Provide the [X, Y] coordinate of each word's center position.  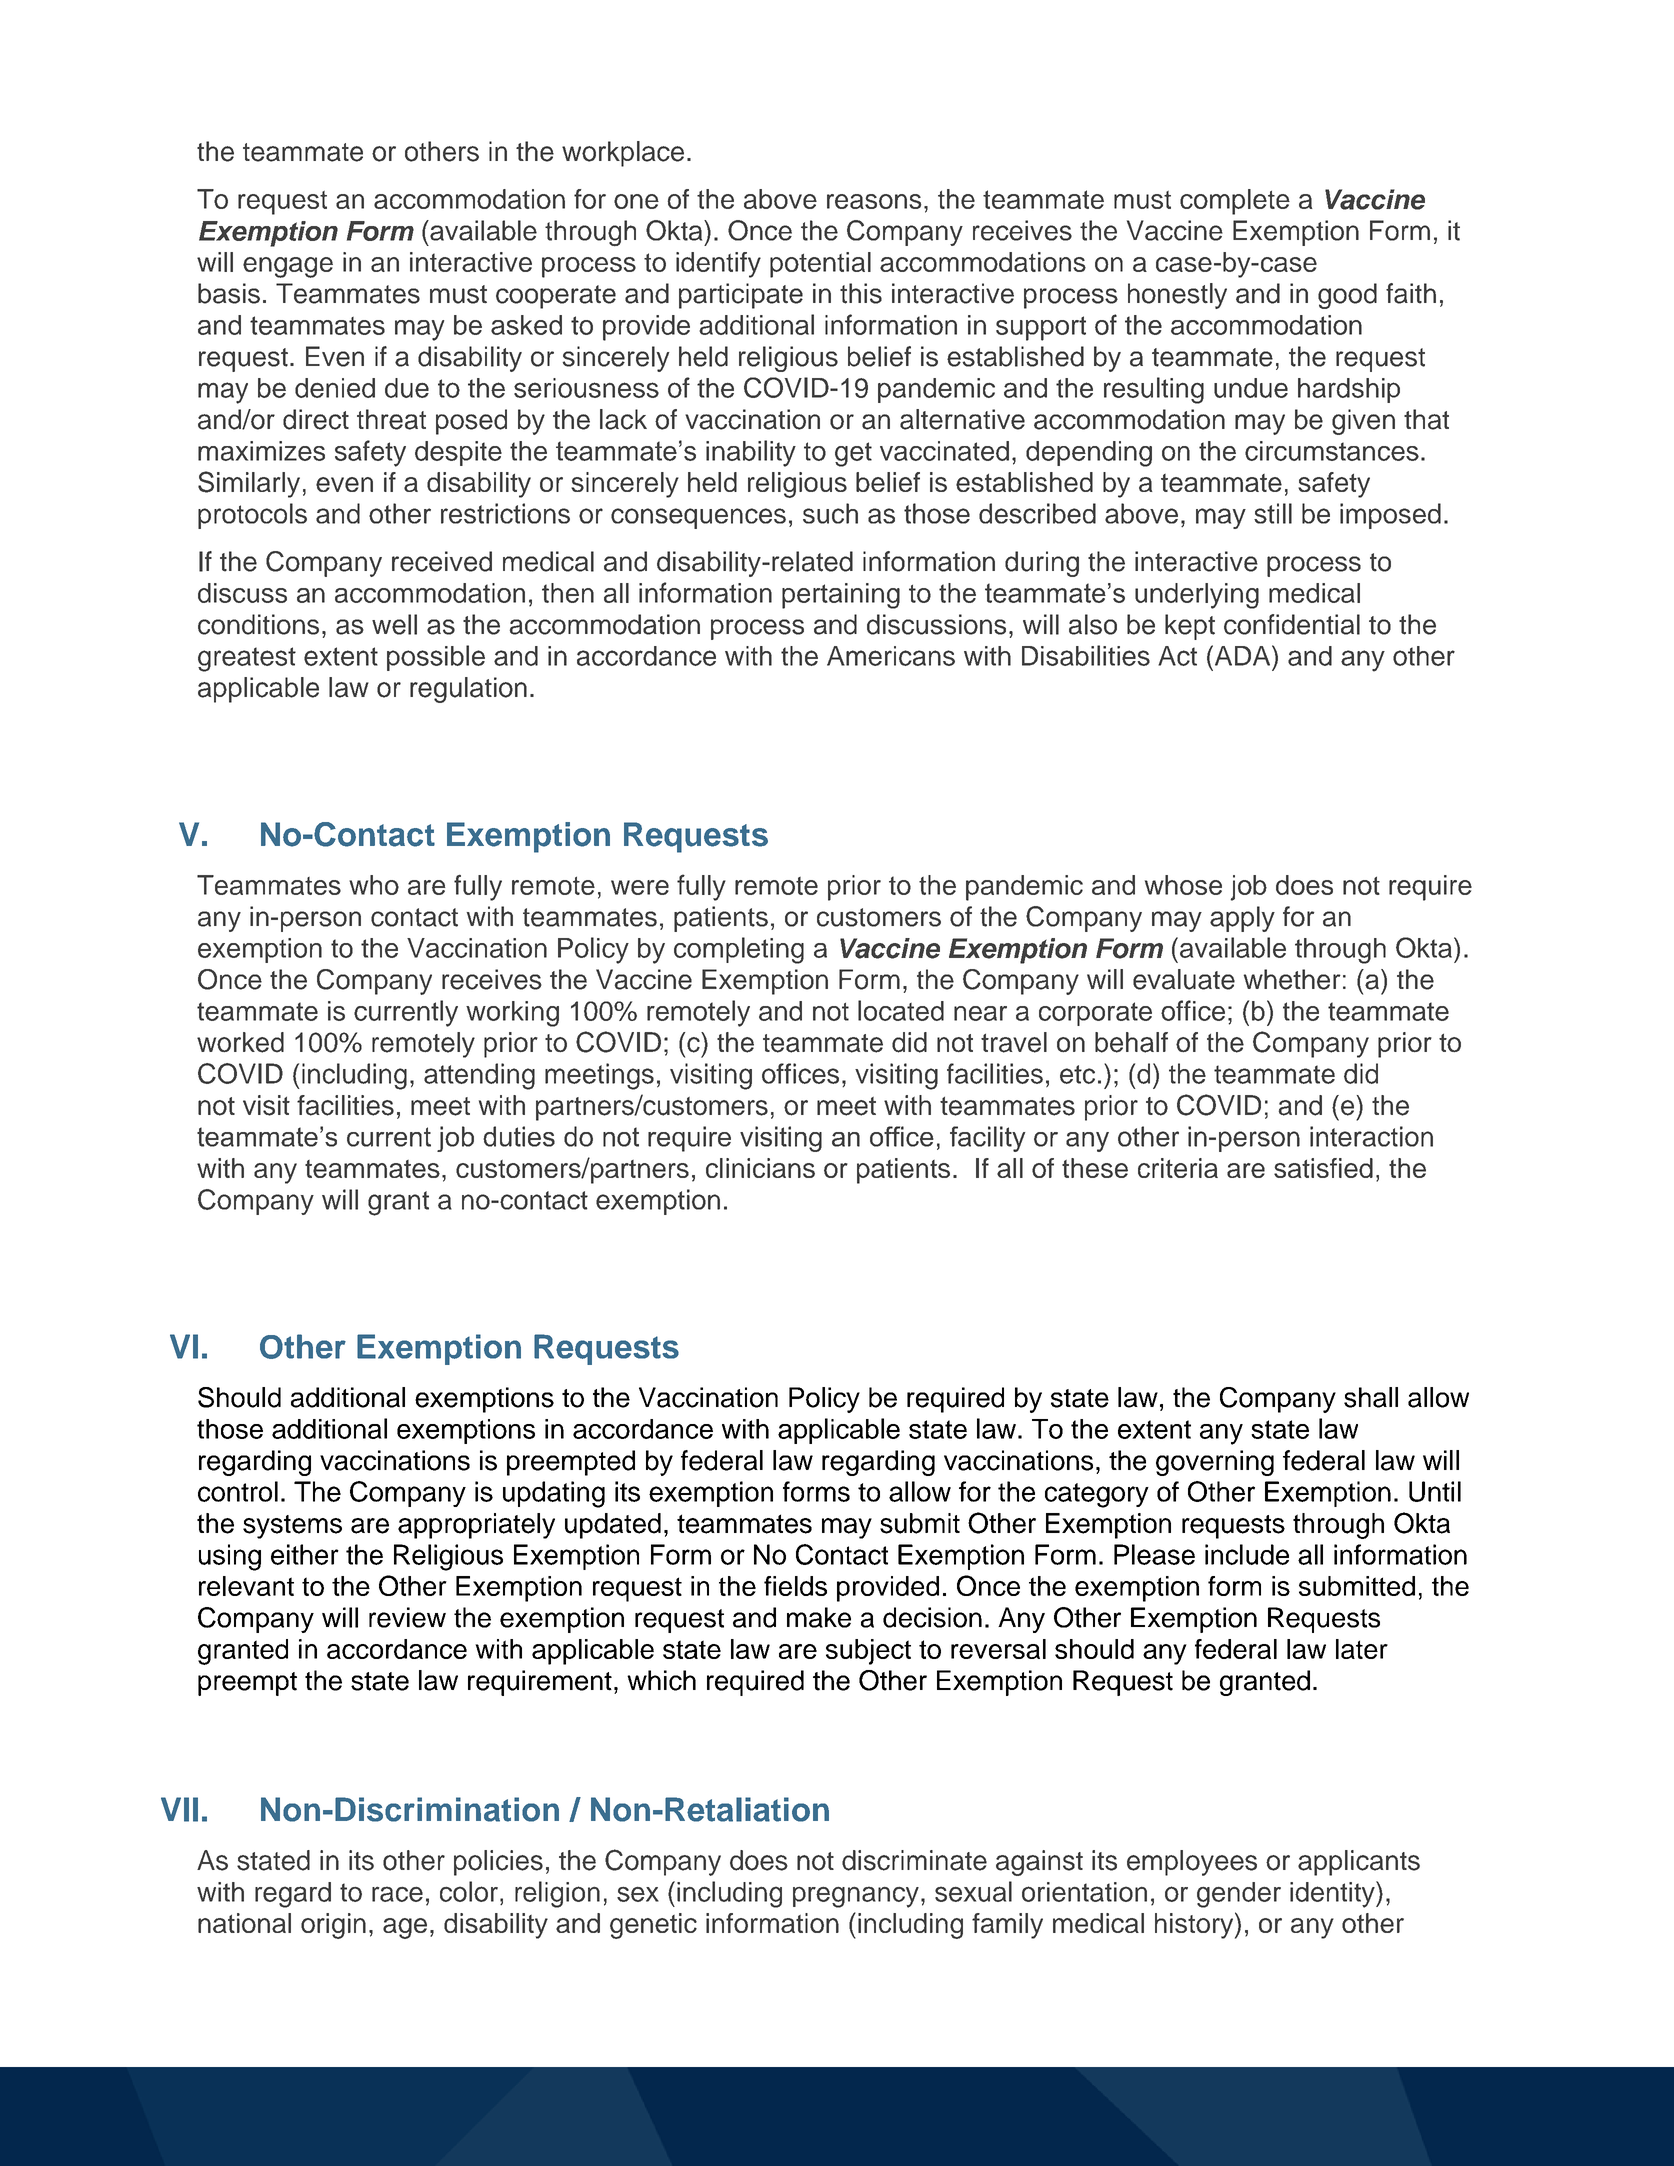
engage [288, 267]
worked [240, 1042]
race [397, 1894]
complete [1235, 202]
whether [1292, 979]
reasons [874, 201]
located [901, 1010]
